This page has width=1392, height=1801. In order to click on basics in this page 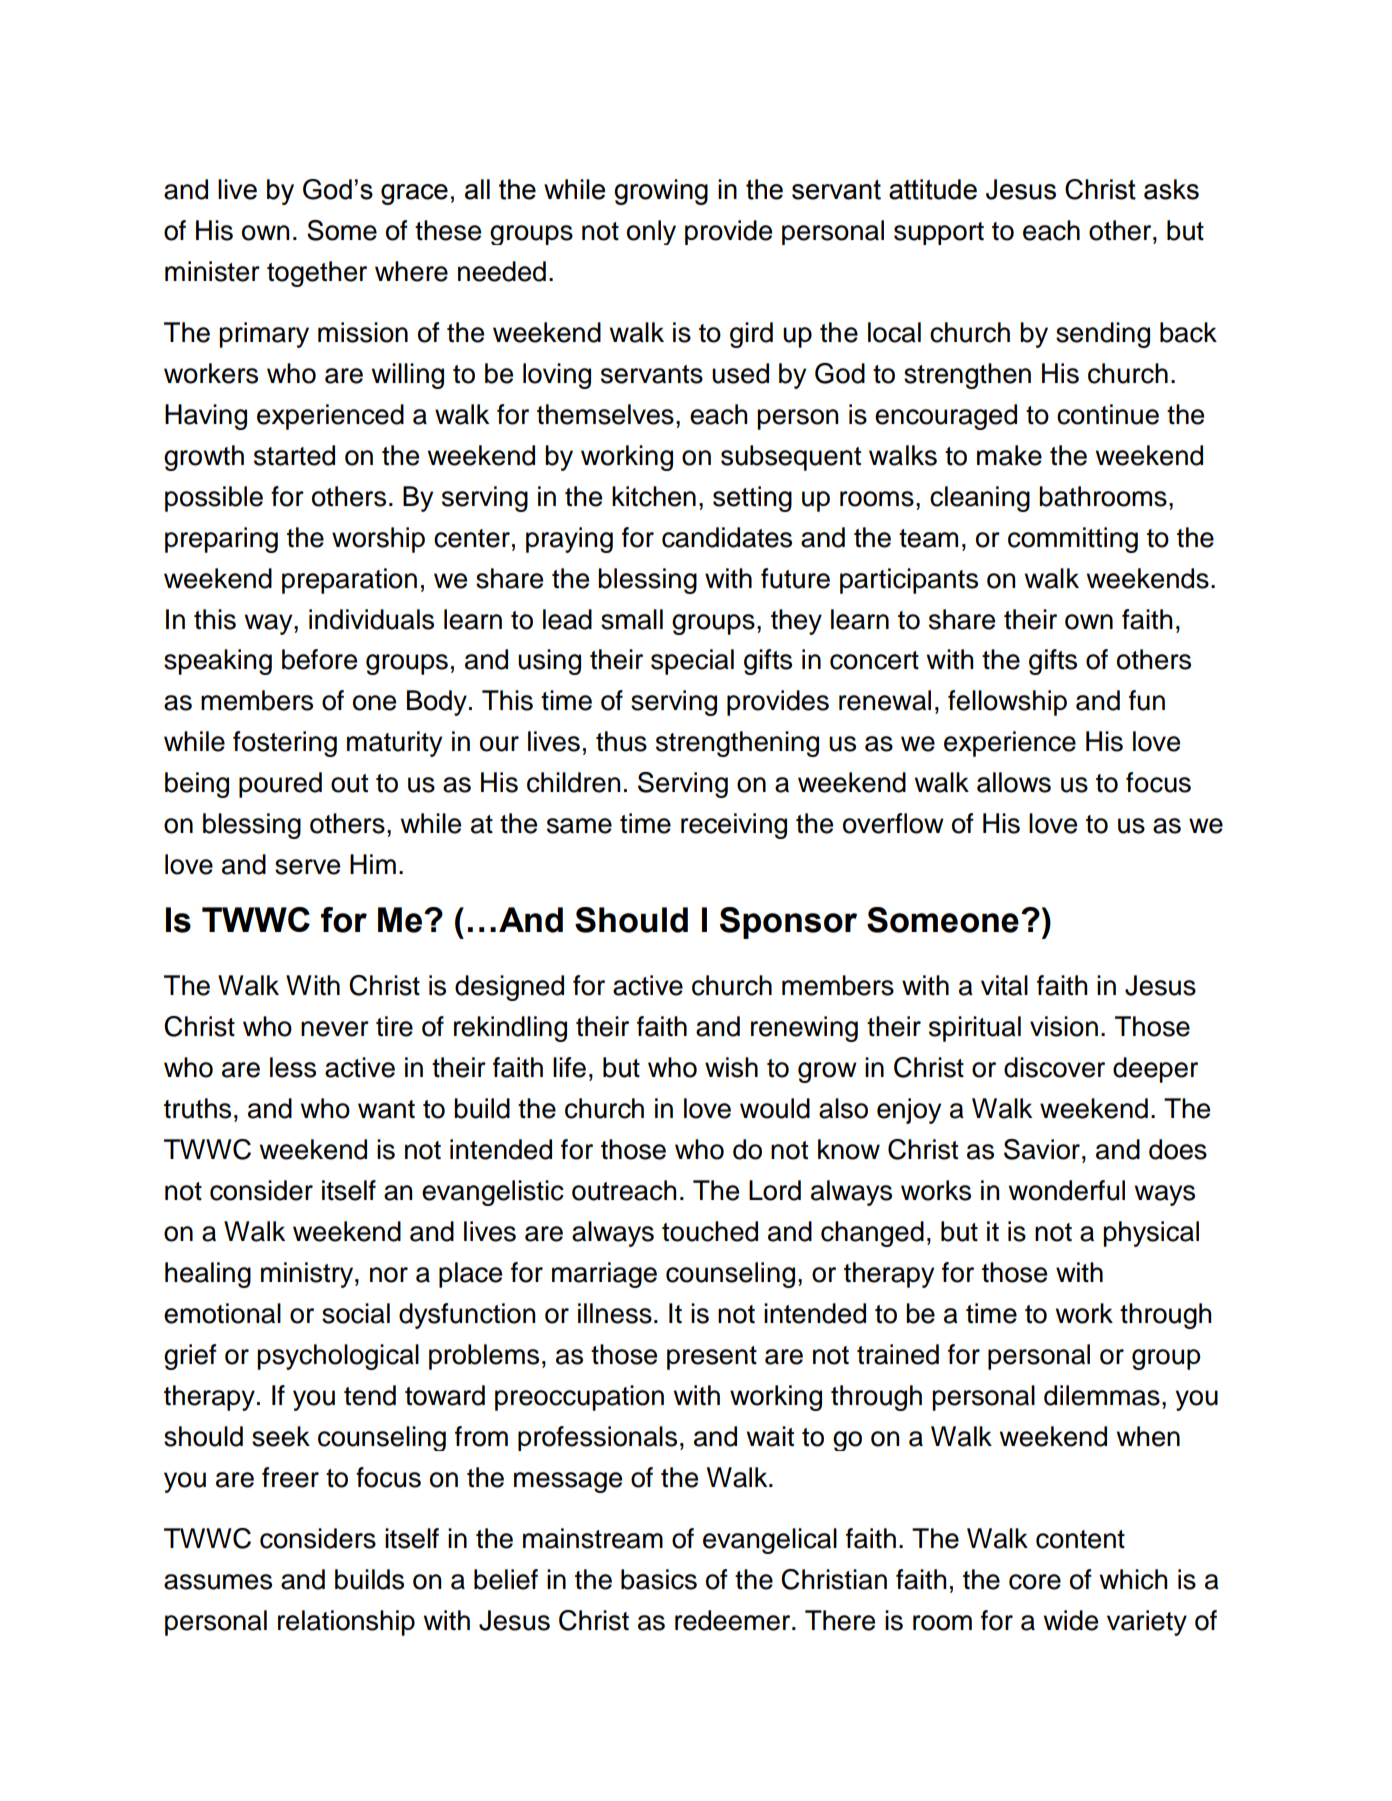, I will do `click(659, 1579)`.
